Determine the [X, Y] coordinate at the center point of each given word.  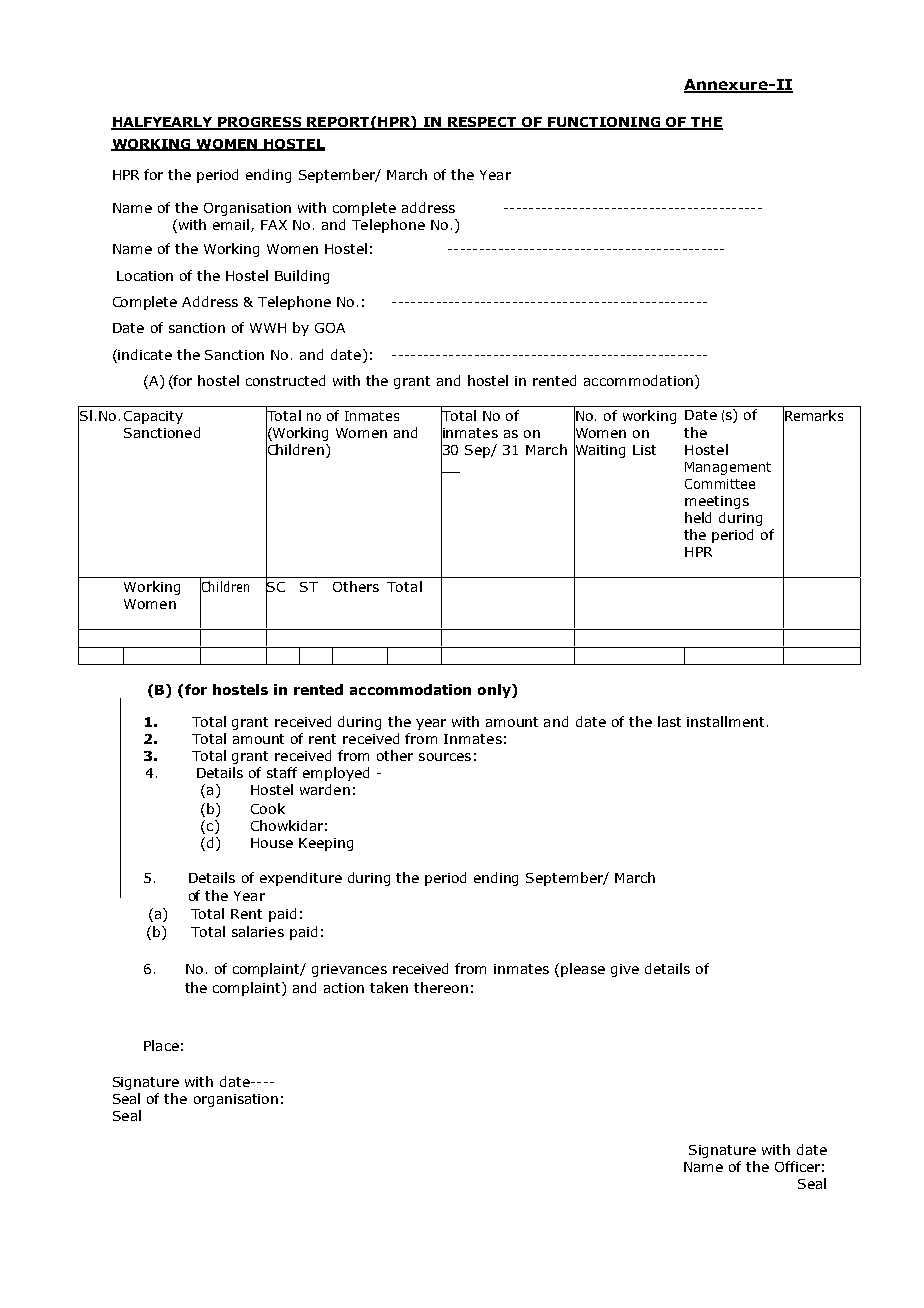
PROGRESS [261, 123]
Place [161, 1045]
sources [445, 757]
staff [282, 772]
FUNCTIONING [605, 123]
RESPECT [482, 123]
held [698, 517]
